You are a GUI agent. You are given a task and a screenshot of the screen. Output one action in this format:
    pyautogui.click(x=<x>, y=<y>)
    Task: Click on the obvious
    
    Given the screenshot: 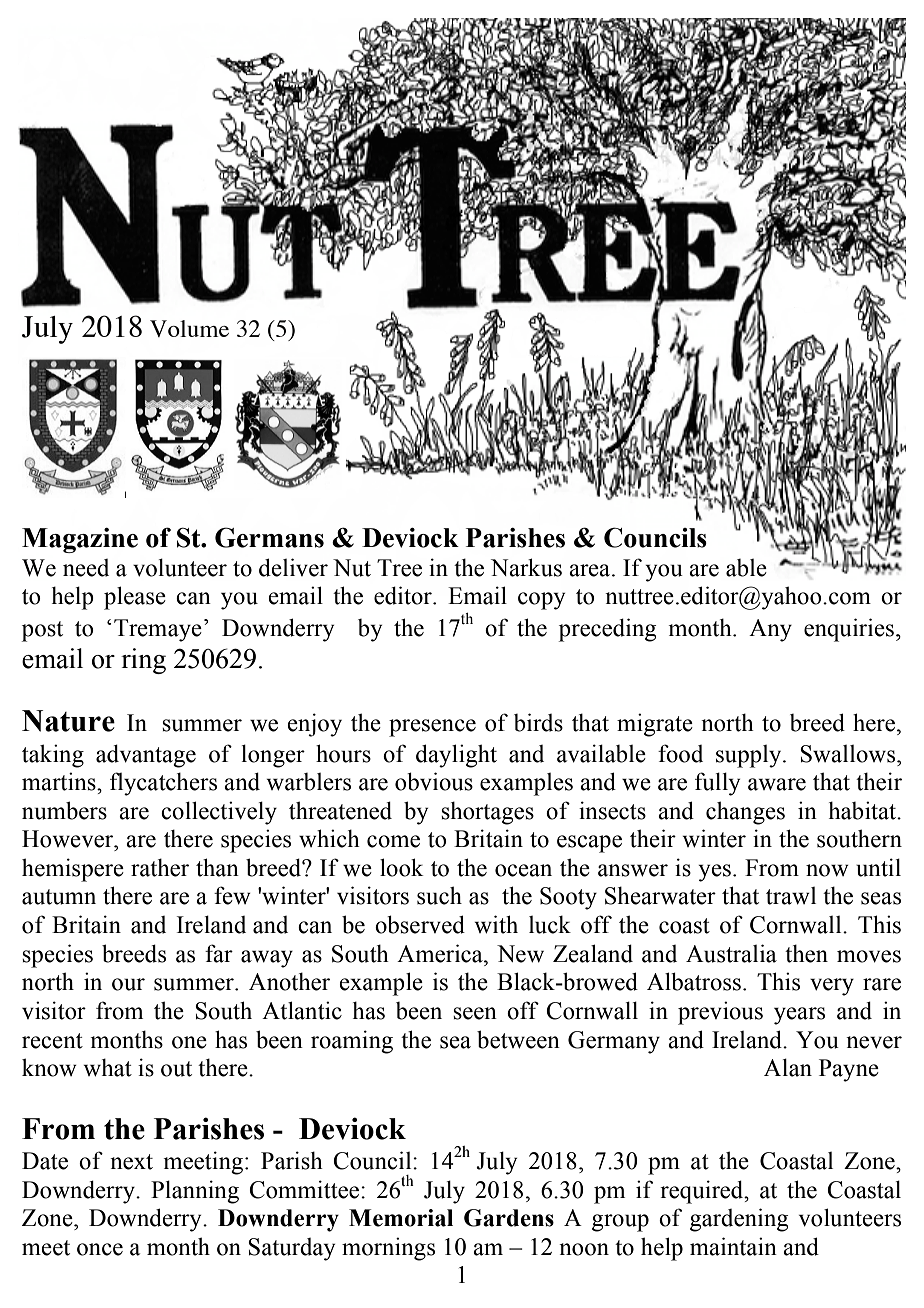 What is the action you would take?
    pyautogui.click(x=434, y=781)
